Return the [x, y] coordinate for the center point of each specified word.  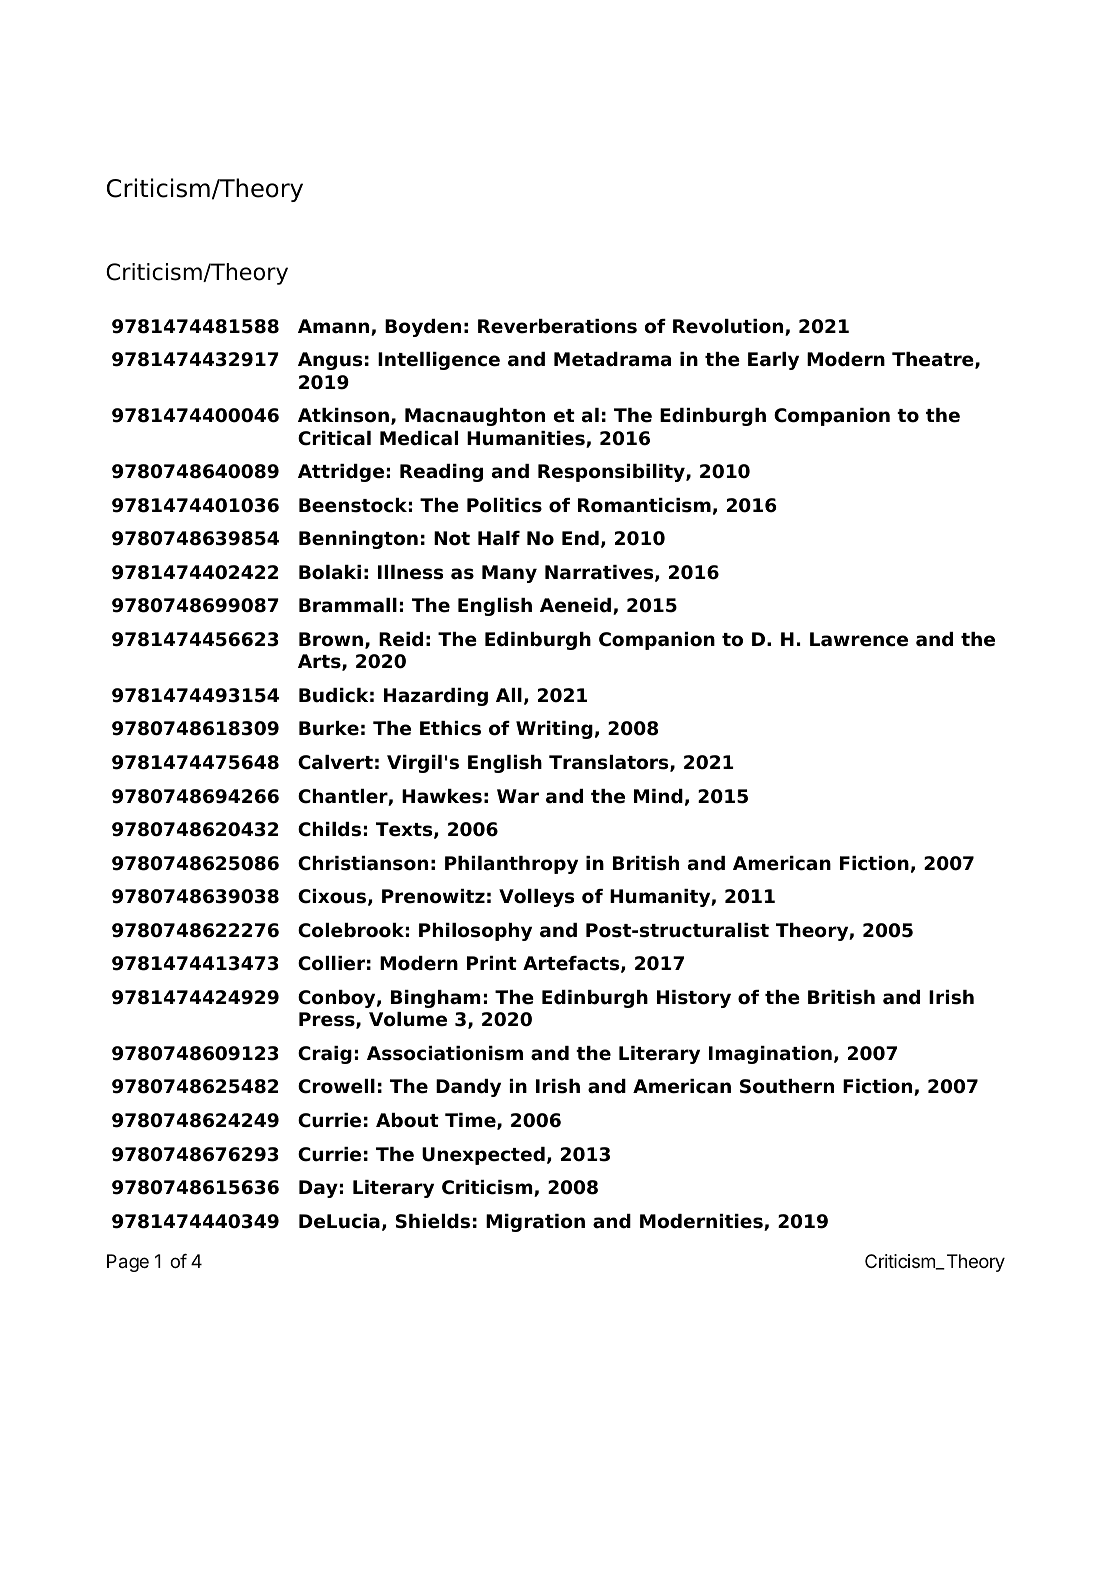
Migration [535, 1223]
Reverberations [557, 326]
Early [773, 361]
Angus [330, 361]
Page [128, 1263]
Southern [787, 1086]
